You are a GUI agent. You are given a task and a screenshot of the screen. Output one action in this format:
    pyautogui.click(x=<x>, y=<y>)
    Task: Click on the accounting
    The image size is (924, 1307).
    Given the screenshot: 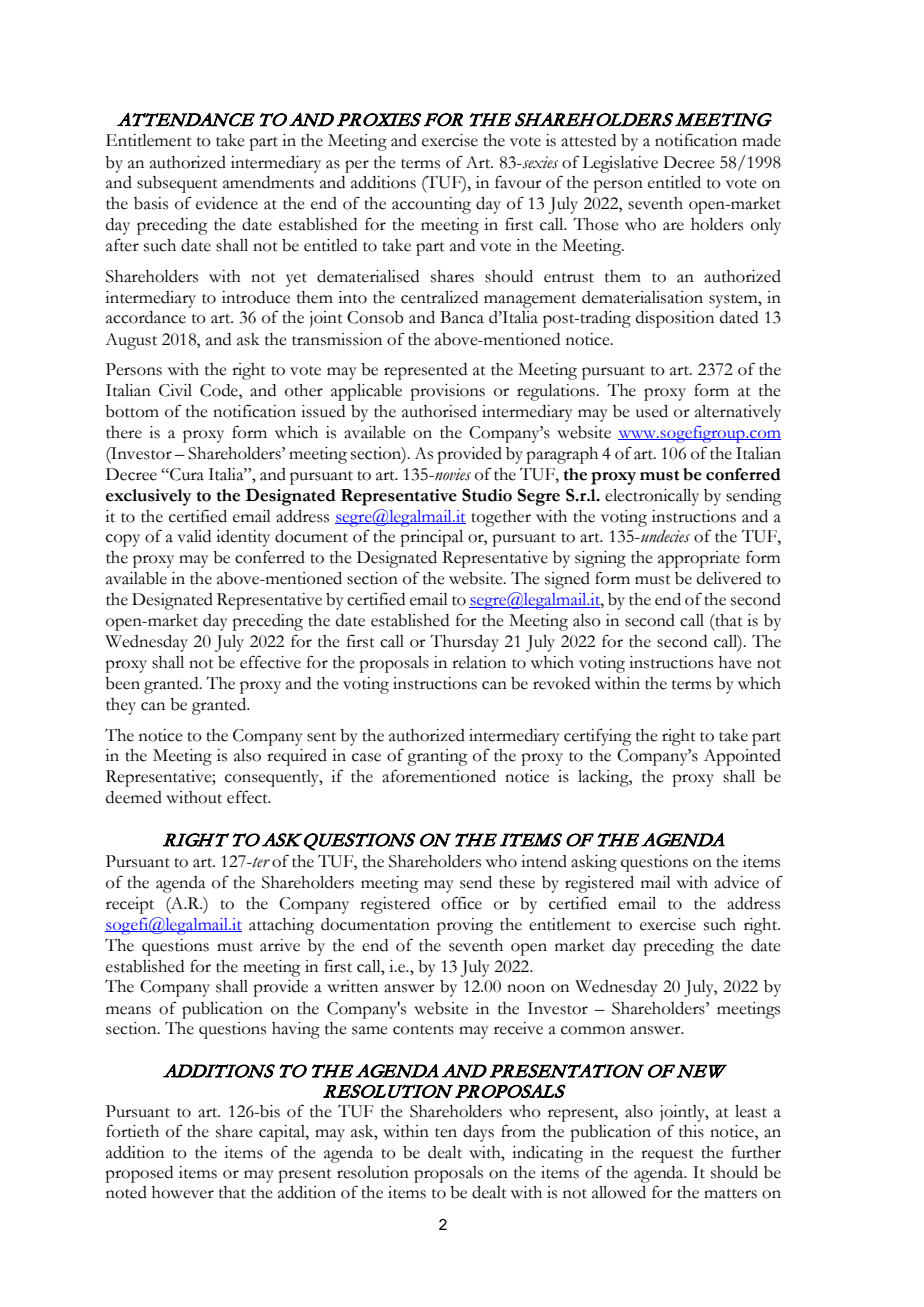 What is the action you would take?
    pyautogui.click(x=431, y=205)
